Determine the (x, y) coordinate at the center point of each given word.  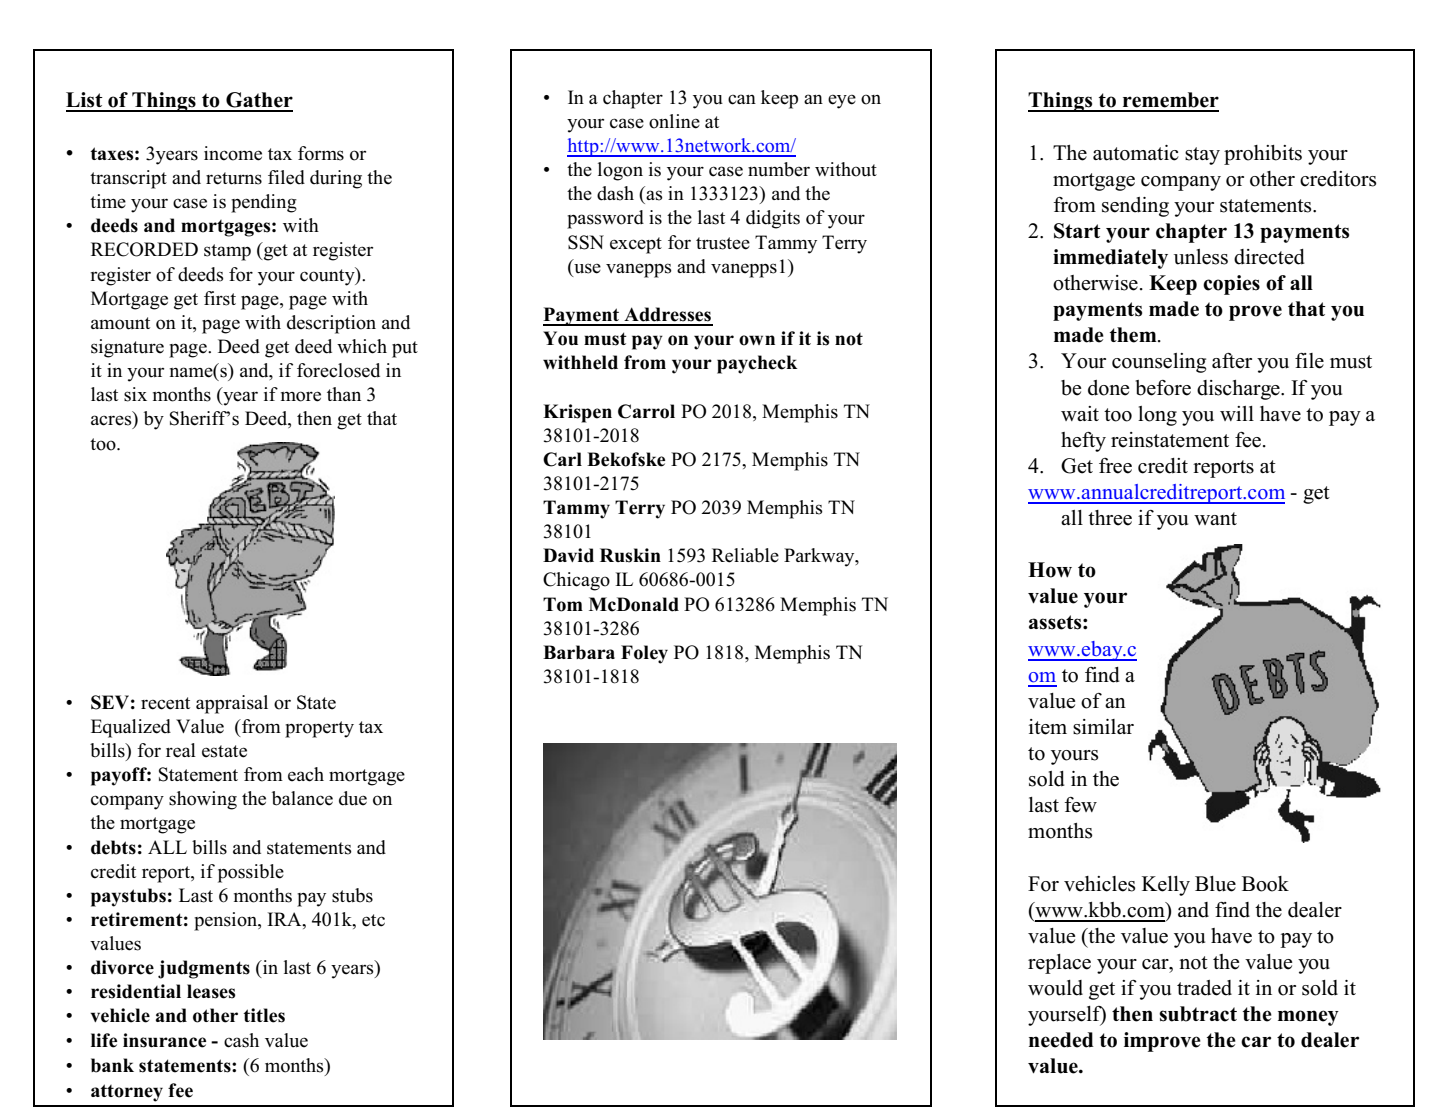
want (1215, 518)
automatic (1136, 153)
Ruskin (630, 555)
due (353, 798)
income (233, 153)
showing (203, 800)
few (1081, 805)
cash (241, 1040)
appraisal (232, 704)
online (674, 121)
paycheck (757, 364)
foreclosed (338, 370)
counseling (1159, 363)
